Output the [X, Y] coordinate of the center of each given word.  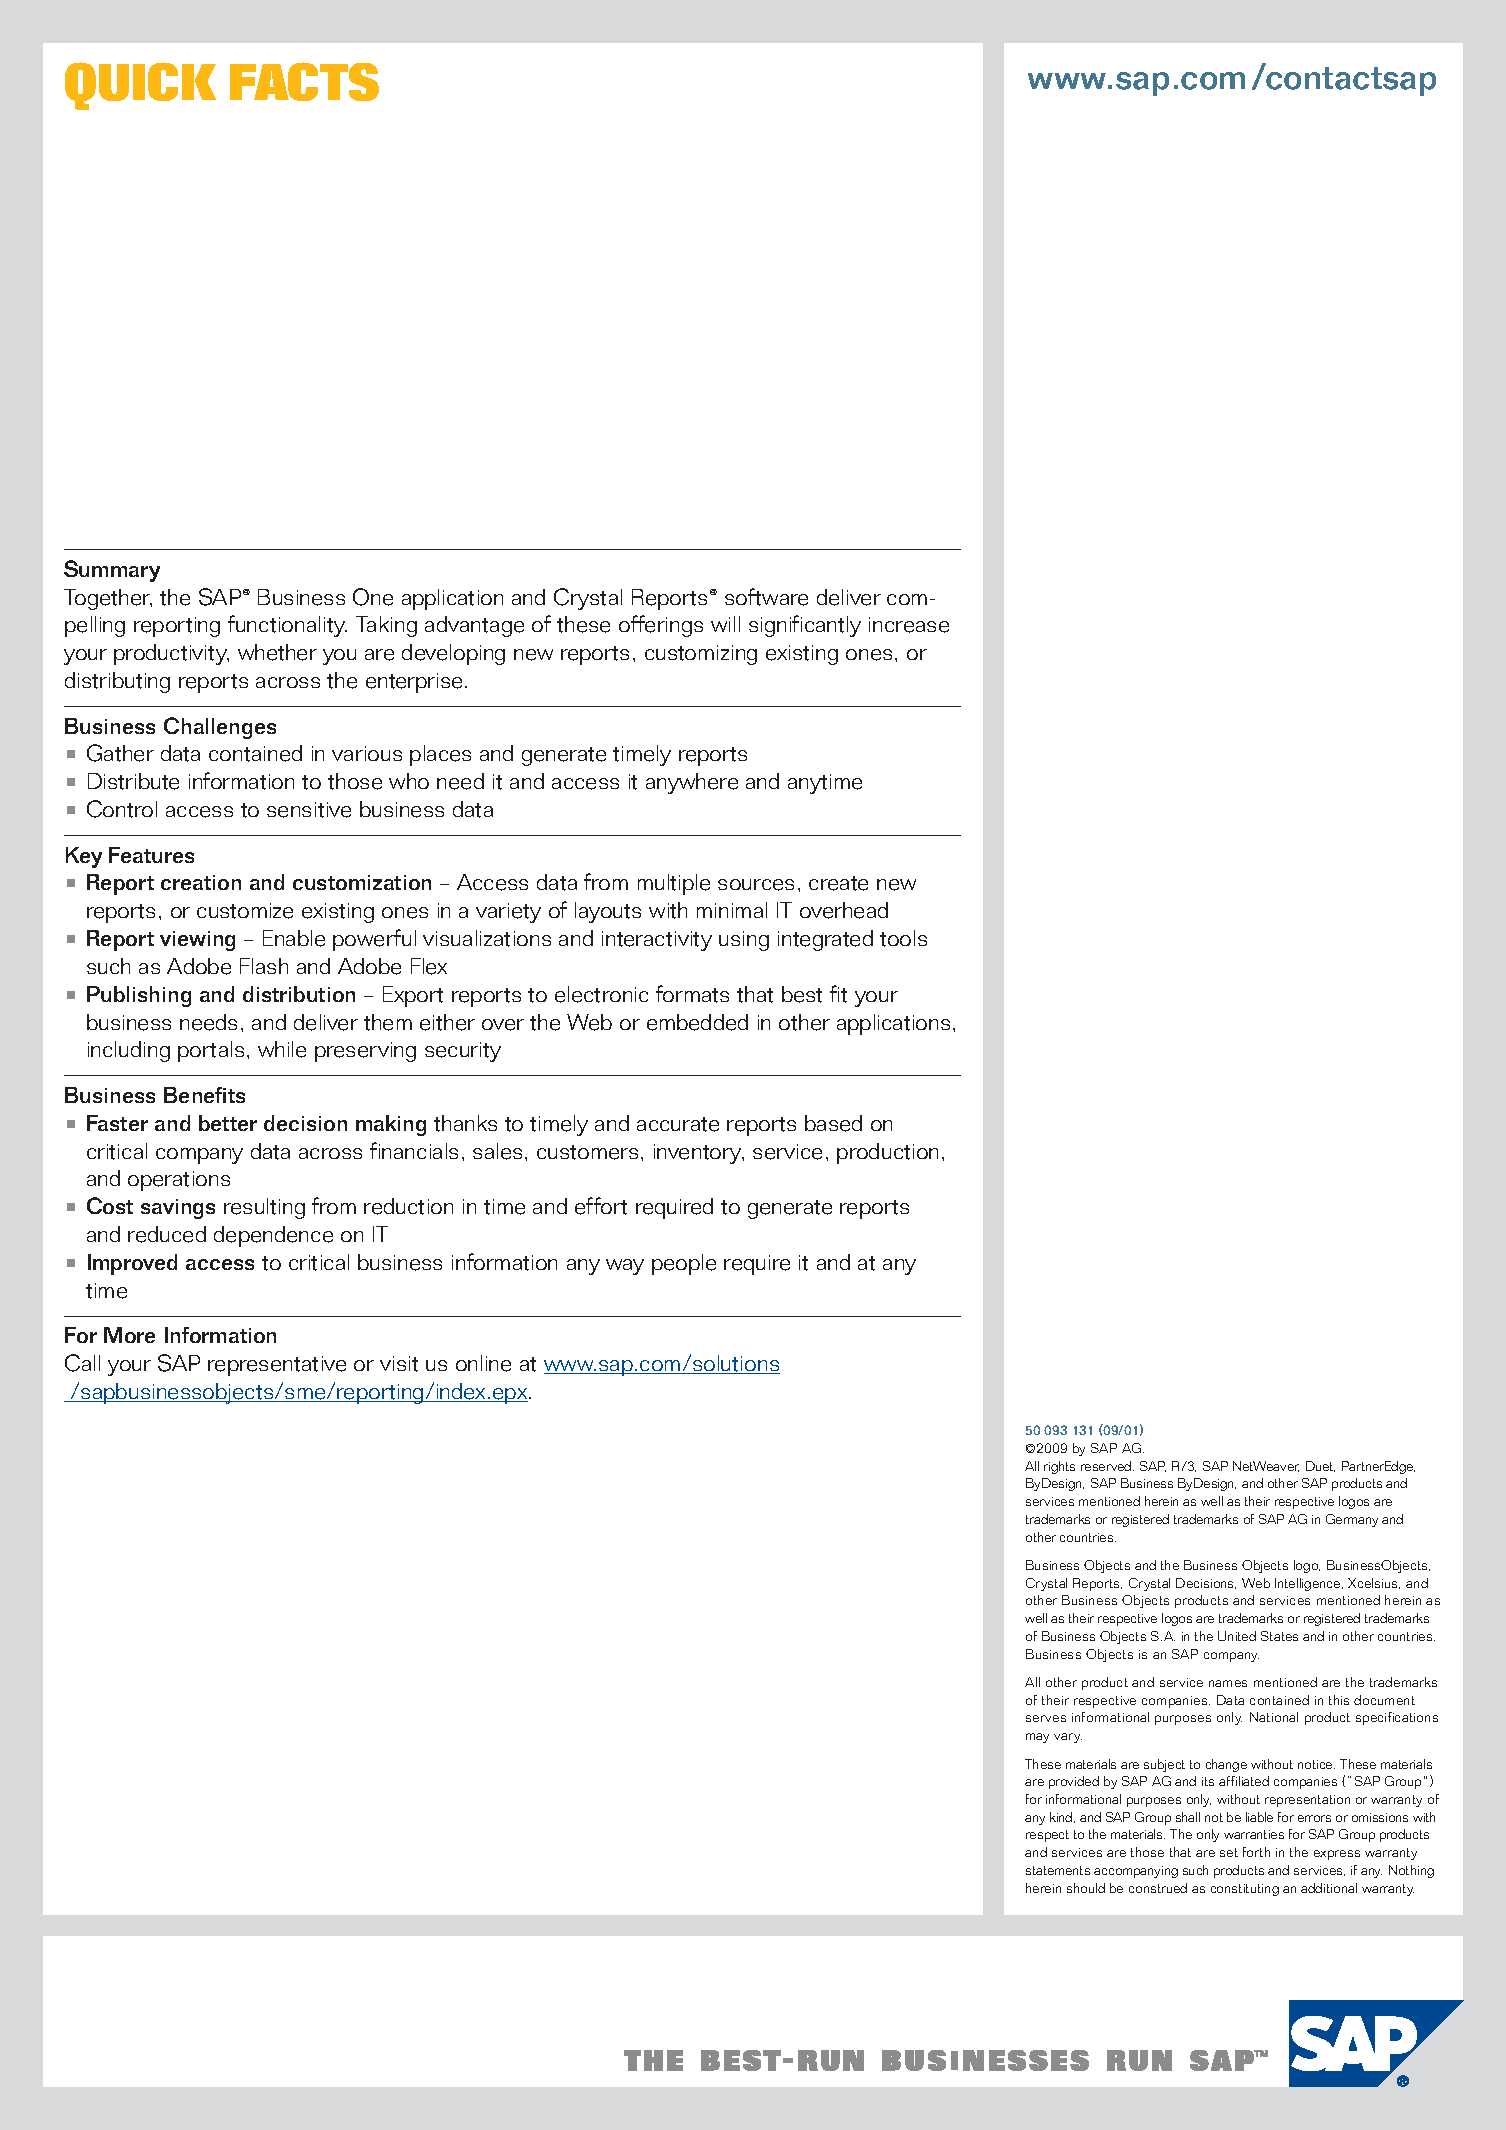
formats [692, 994]
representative [277, 1366]
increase [909, 625]
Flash [264, 966]
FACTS [304, 81]
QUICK [140, 86]
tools [903, 938]
